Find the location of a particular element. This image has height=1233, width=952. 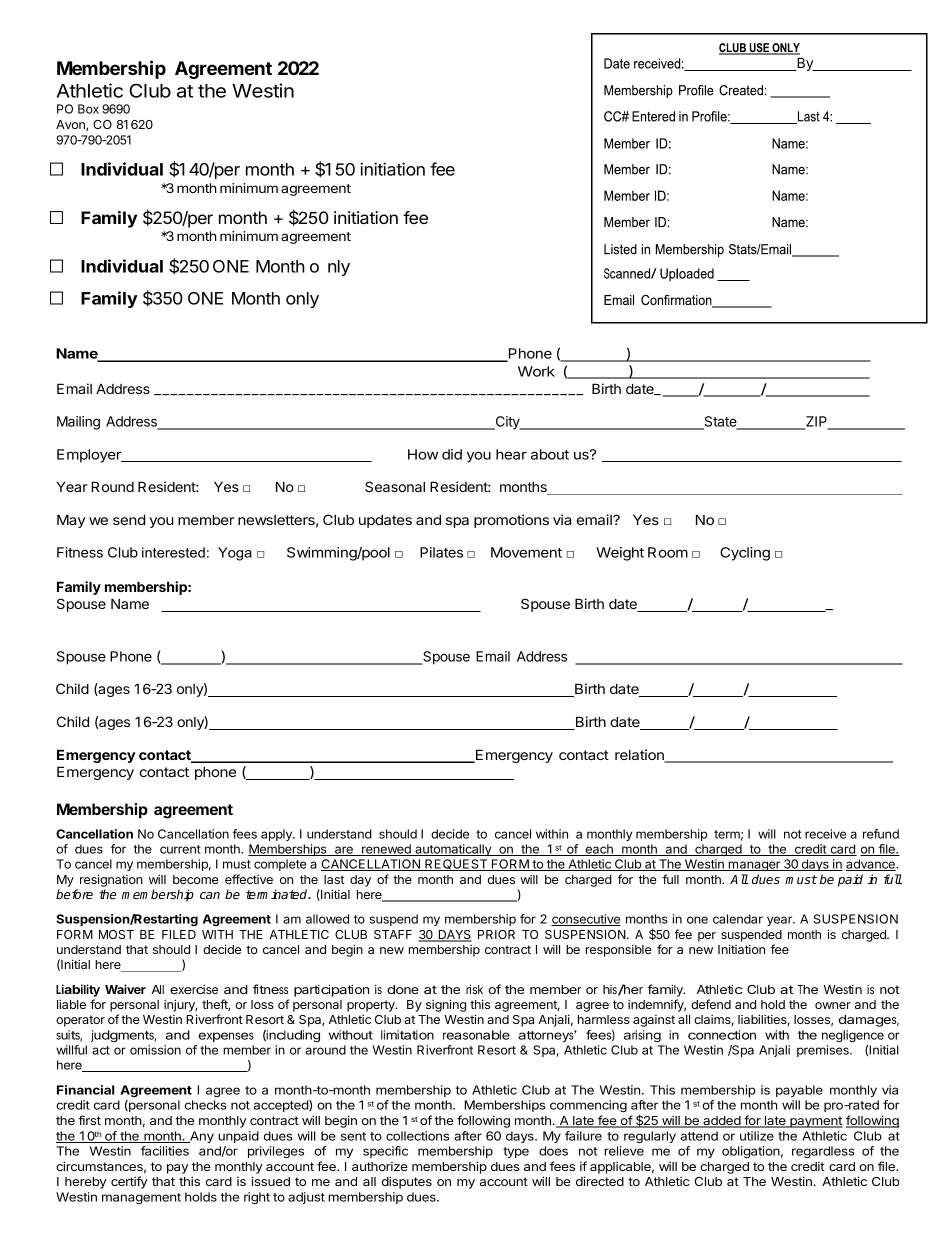

Movement is located at coordinates (526, 552).
